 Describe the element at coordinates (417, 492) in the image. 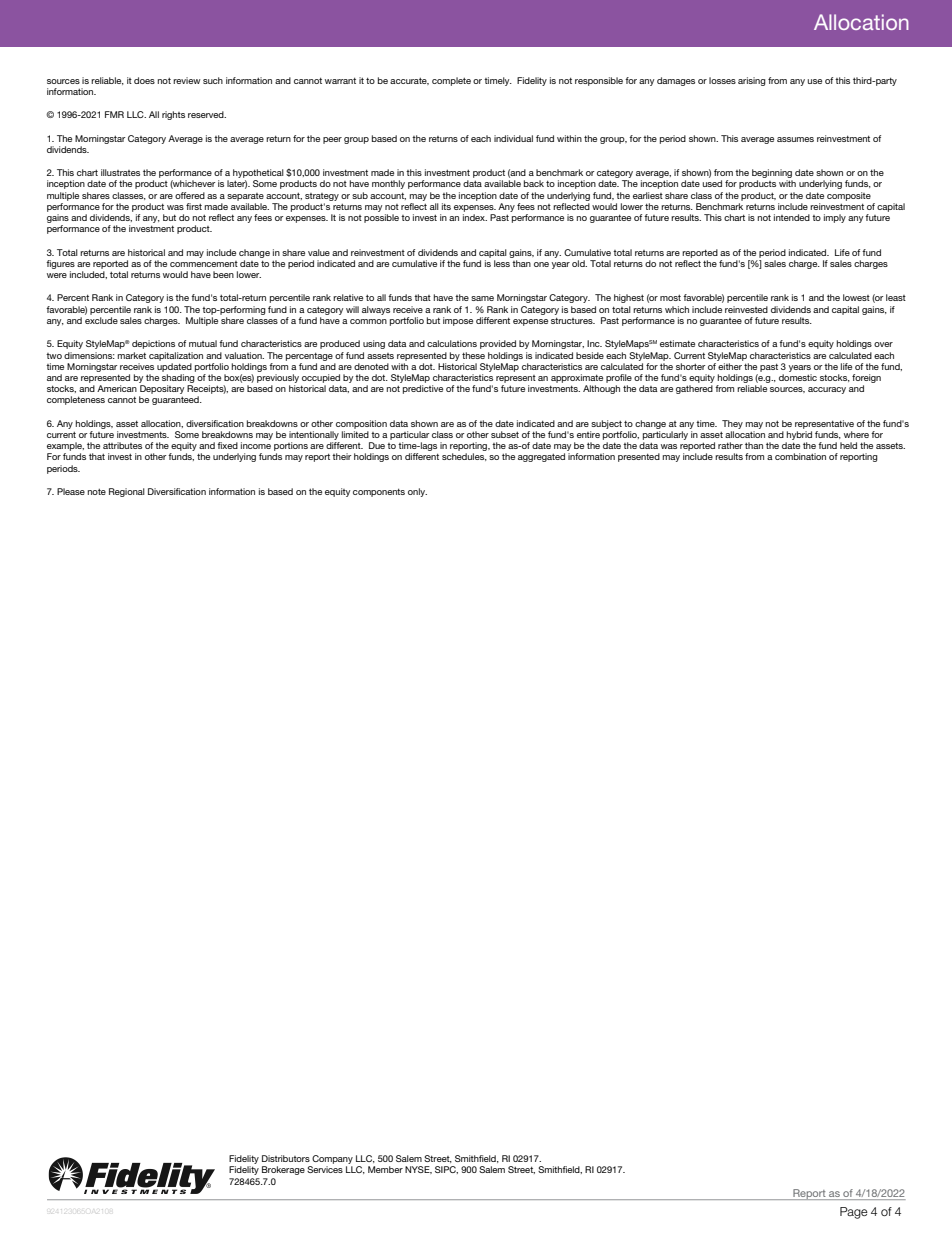

I see `only` at that location.
